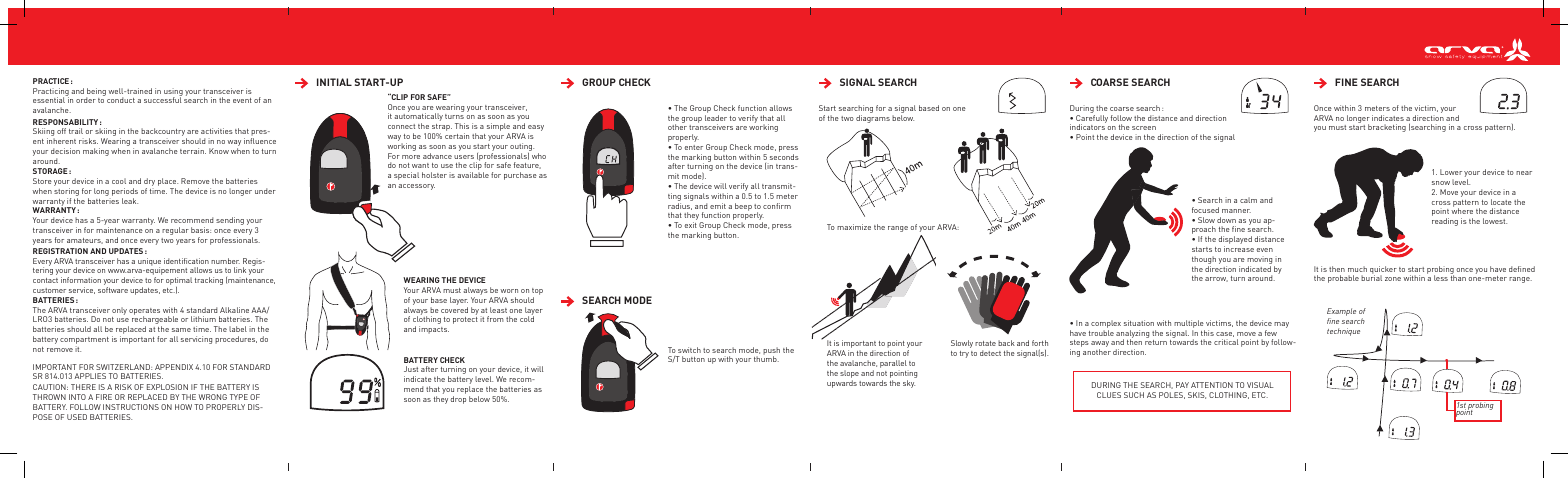 The height and width of the document is (478, 1568). What do you see at coordinates (212, 397) in the document?
I see `WRONG` at bounding box center [212, 397].
